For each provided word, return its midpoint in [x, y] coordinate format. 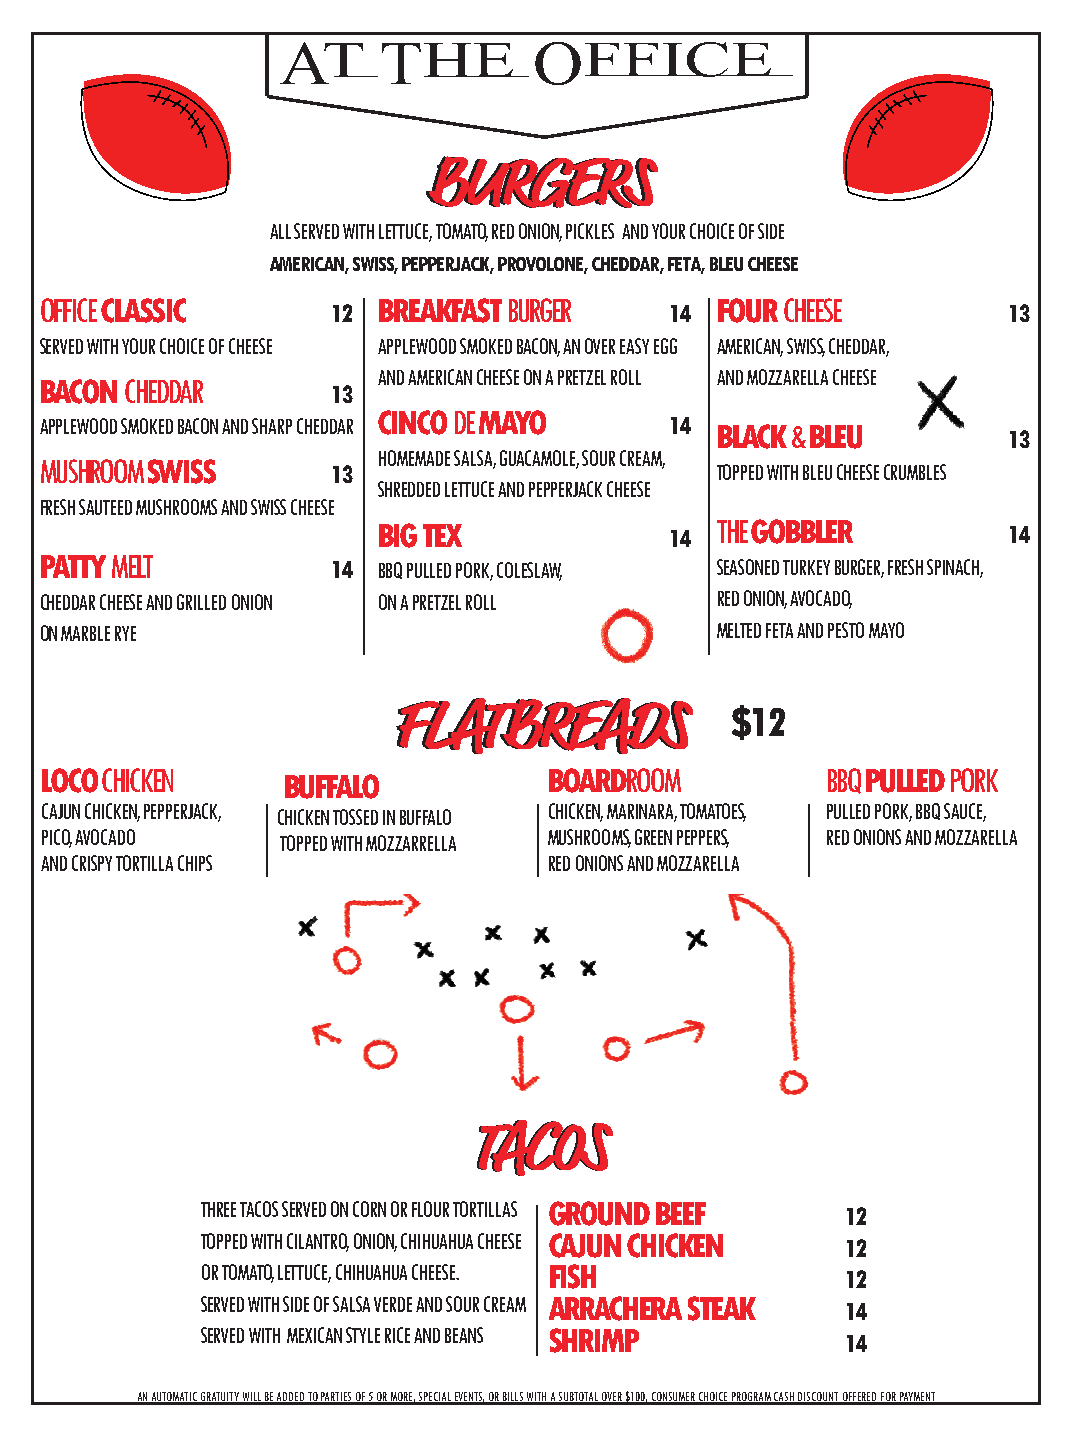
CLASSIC [143, 310]
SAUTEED [105, 507]
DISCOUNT [819, 1398]
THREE [218, 1209]
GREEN [653, 837]
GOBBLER [802, 531]
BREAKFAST [440, 310]
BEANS [464, 1335]
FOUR [748, 310]
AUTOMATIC [174, 1398]
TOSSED [355, 817]
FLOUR [430, 1209]
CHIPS [195, 863]
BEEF [681, 1213]
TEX [442, 535]
